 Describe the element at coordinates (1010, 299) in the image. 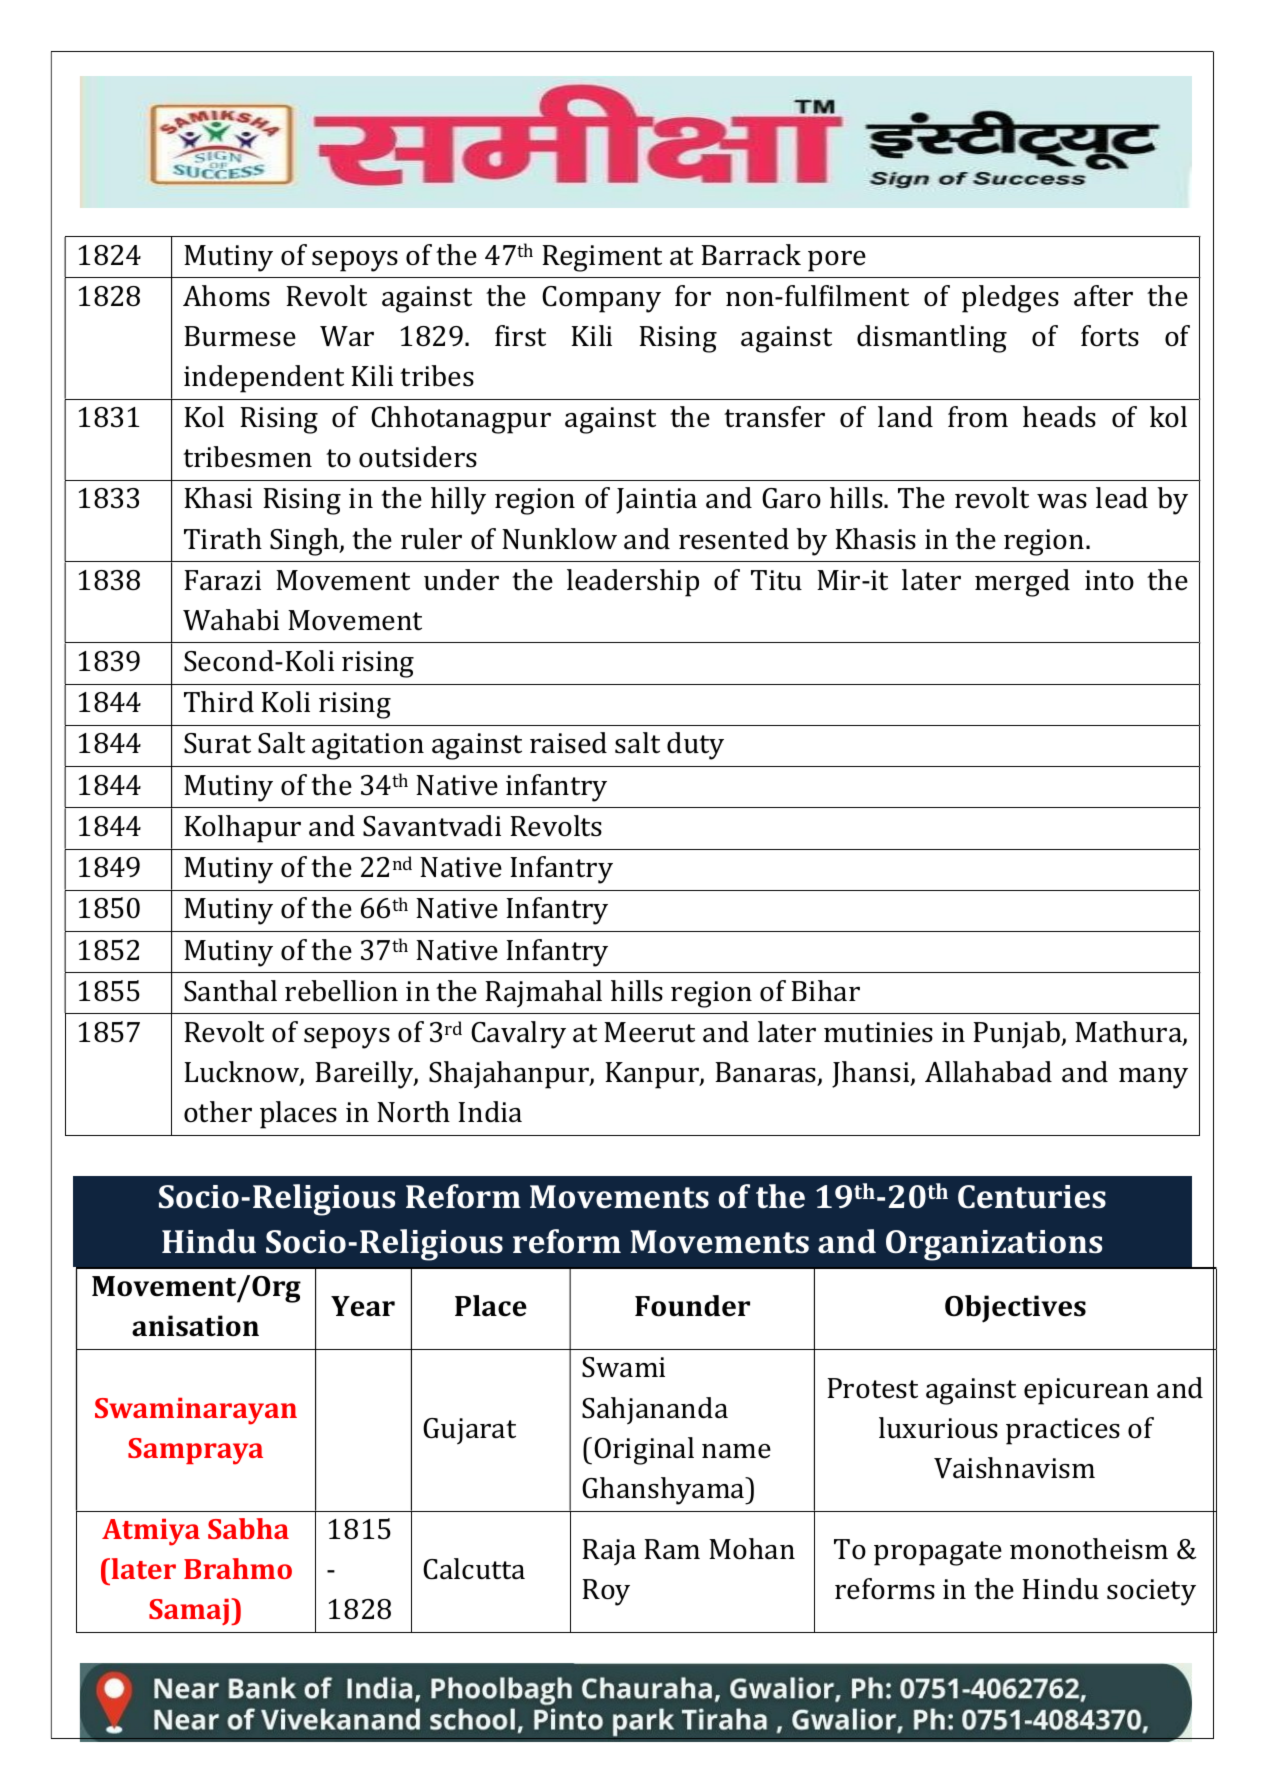

I see `pledges` at that location.
